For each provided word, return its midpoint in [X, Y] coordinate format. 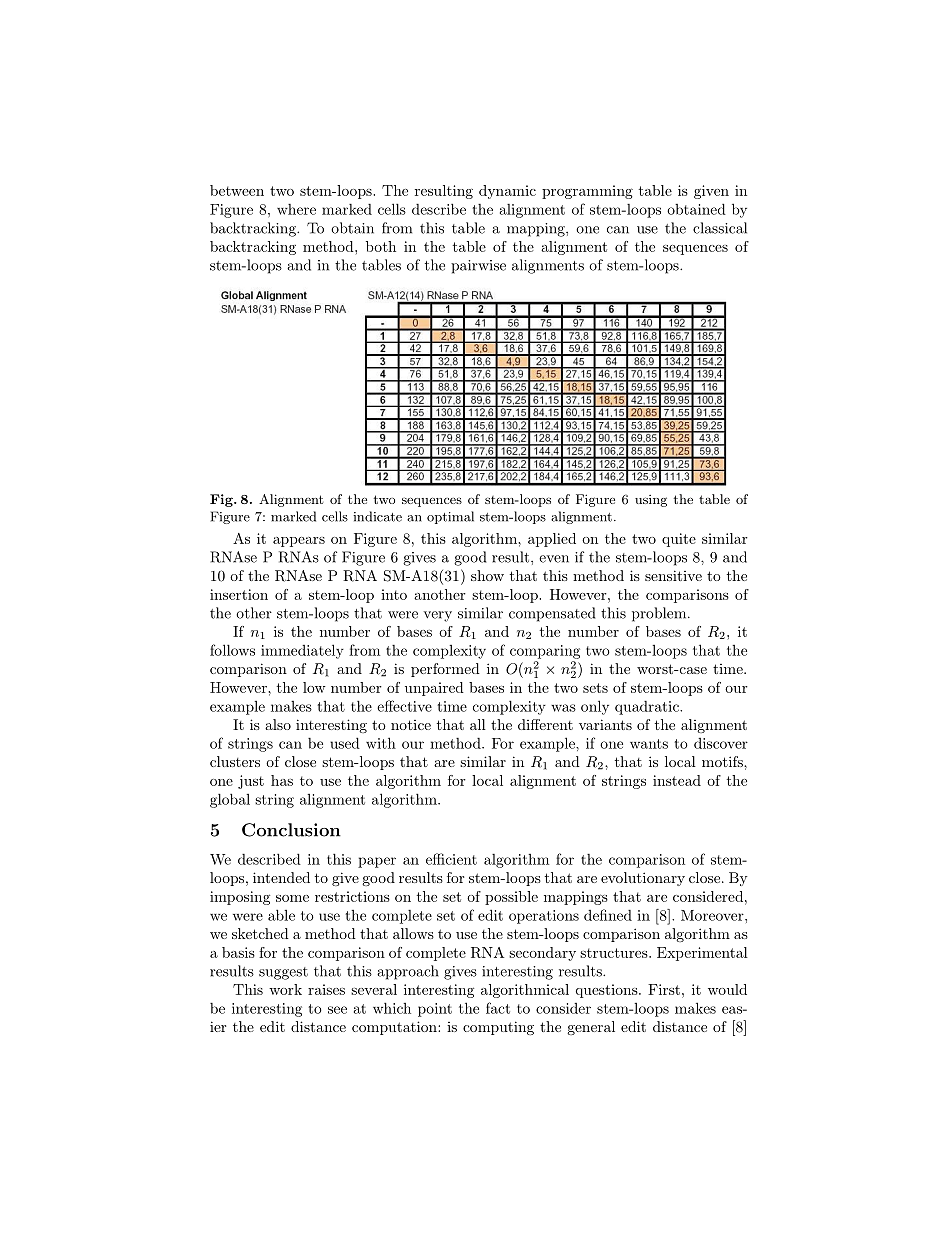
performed [445, 670]
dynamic [507, 192]
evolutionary [643, 879]
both [381, 246]
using [651, 501]
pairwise [478, 267]
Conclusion [291, 830]
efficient [451, 859]
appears [299, 542]
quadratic [648, 708]
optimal [450, 517]
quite [679, 540]
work [285, 989]
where [296, 209]
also [278, 724]
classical [720, 228]
